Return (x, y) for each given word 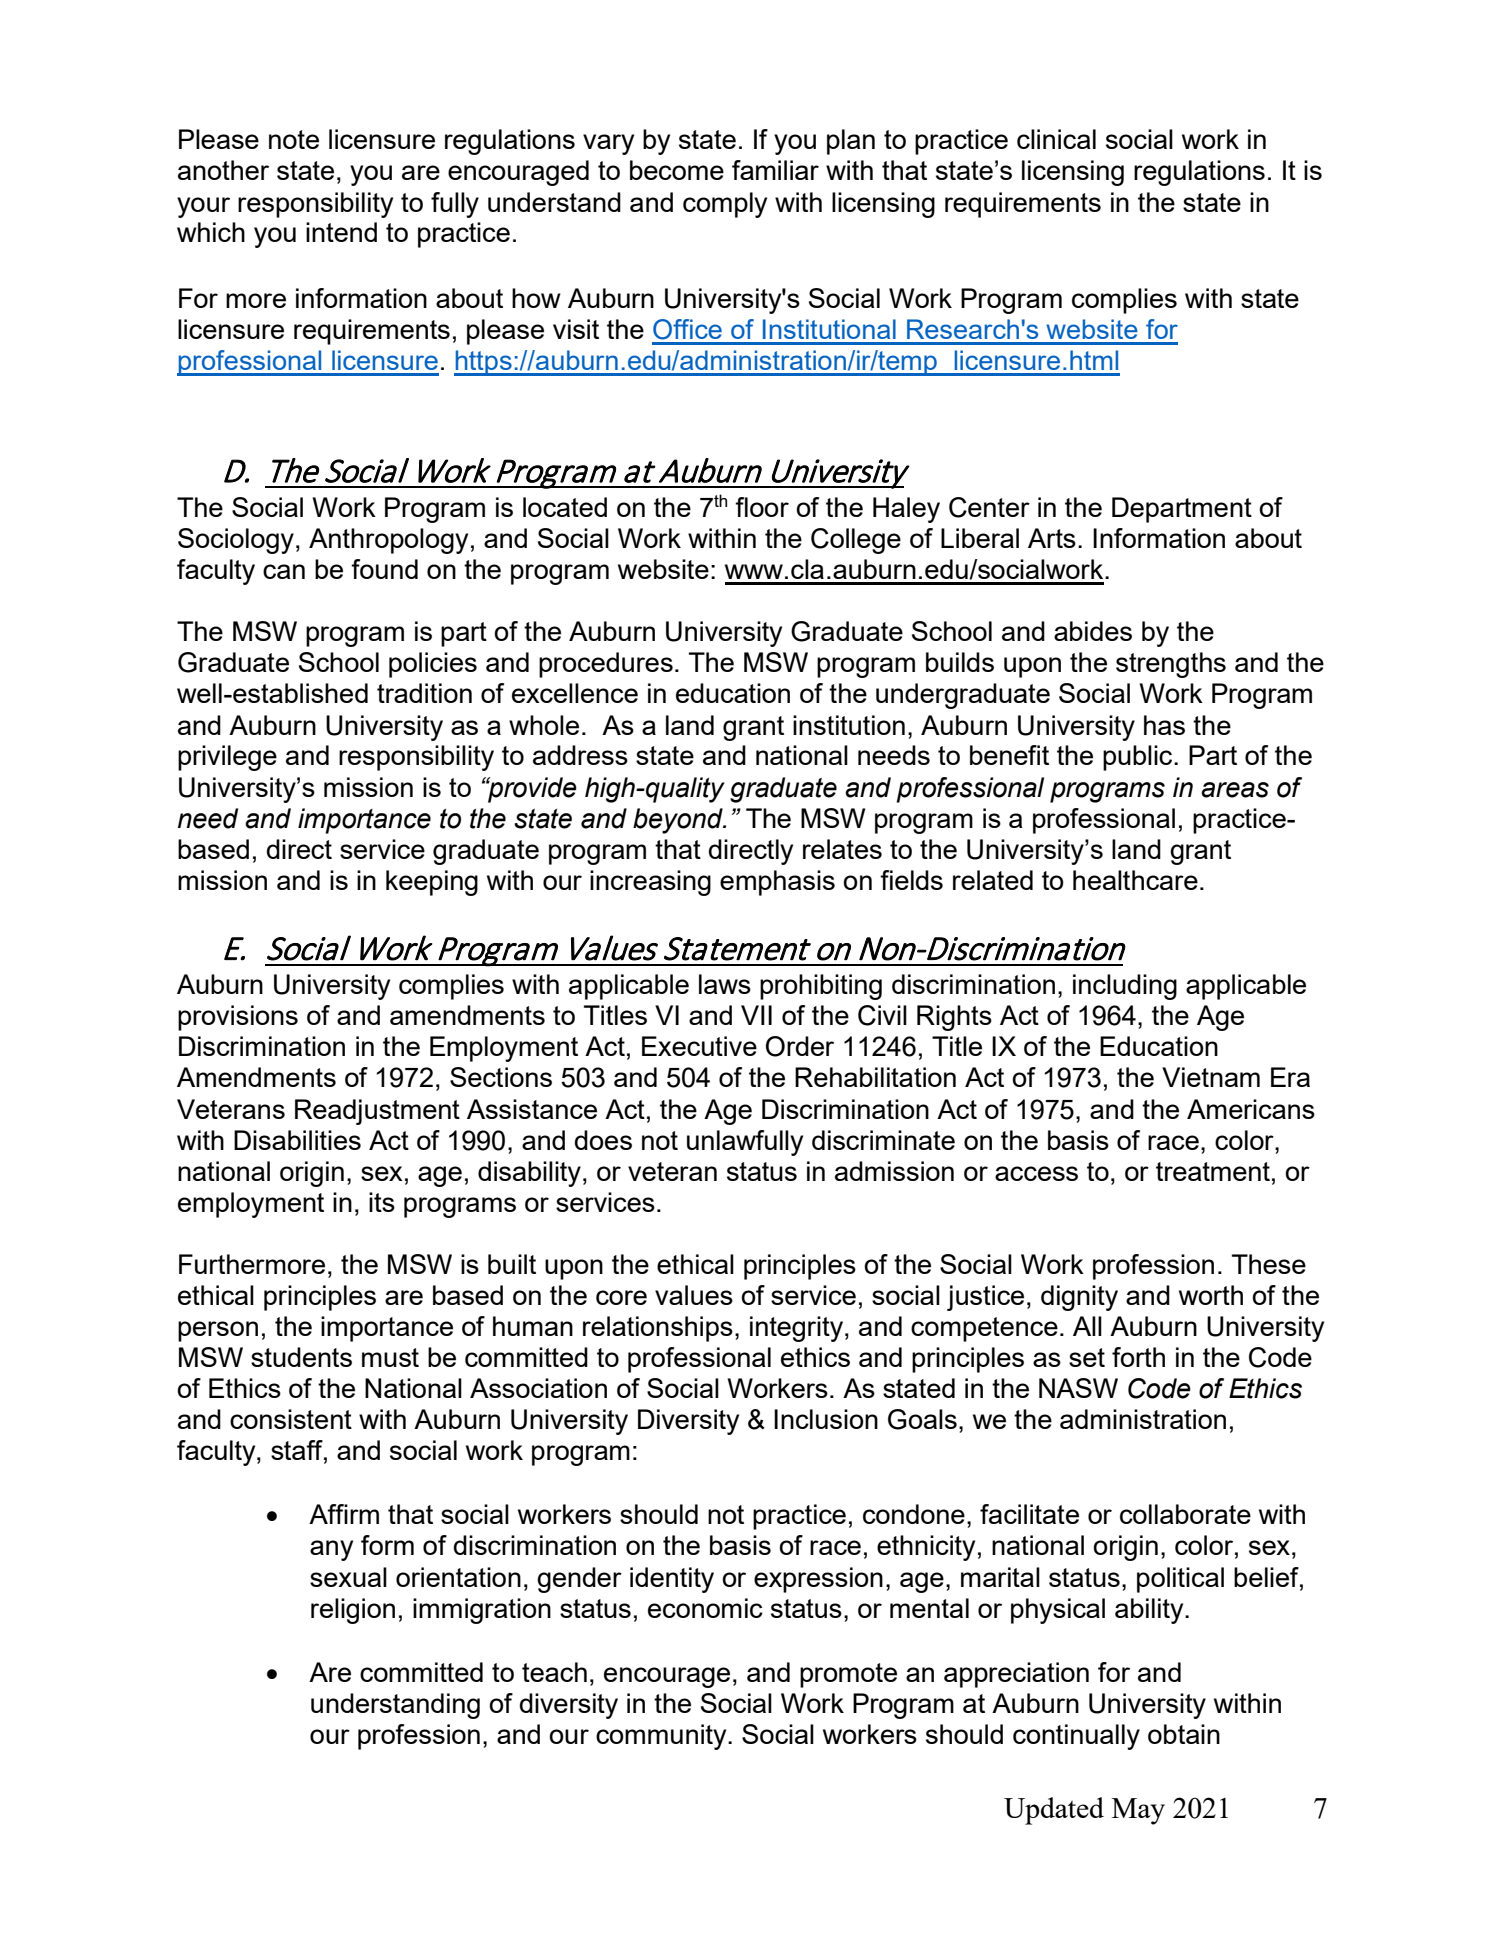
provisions (238, 1018)
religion (353, 1611)
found (384, 569)
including (1125, 987)
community (662, 1737)
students (301, 1357)
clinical (1056, 139)
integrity (796, 1329)
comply (725, 205)
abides (1093, 631)
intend (341, 232)
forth (1138, 1357)
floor (762, 507)
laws (725, 984)
